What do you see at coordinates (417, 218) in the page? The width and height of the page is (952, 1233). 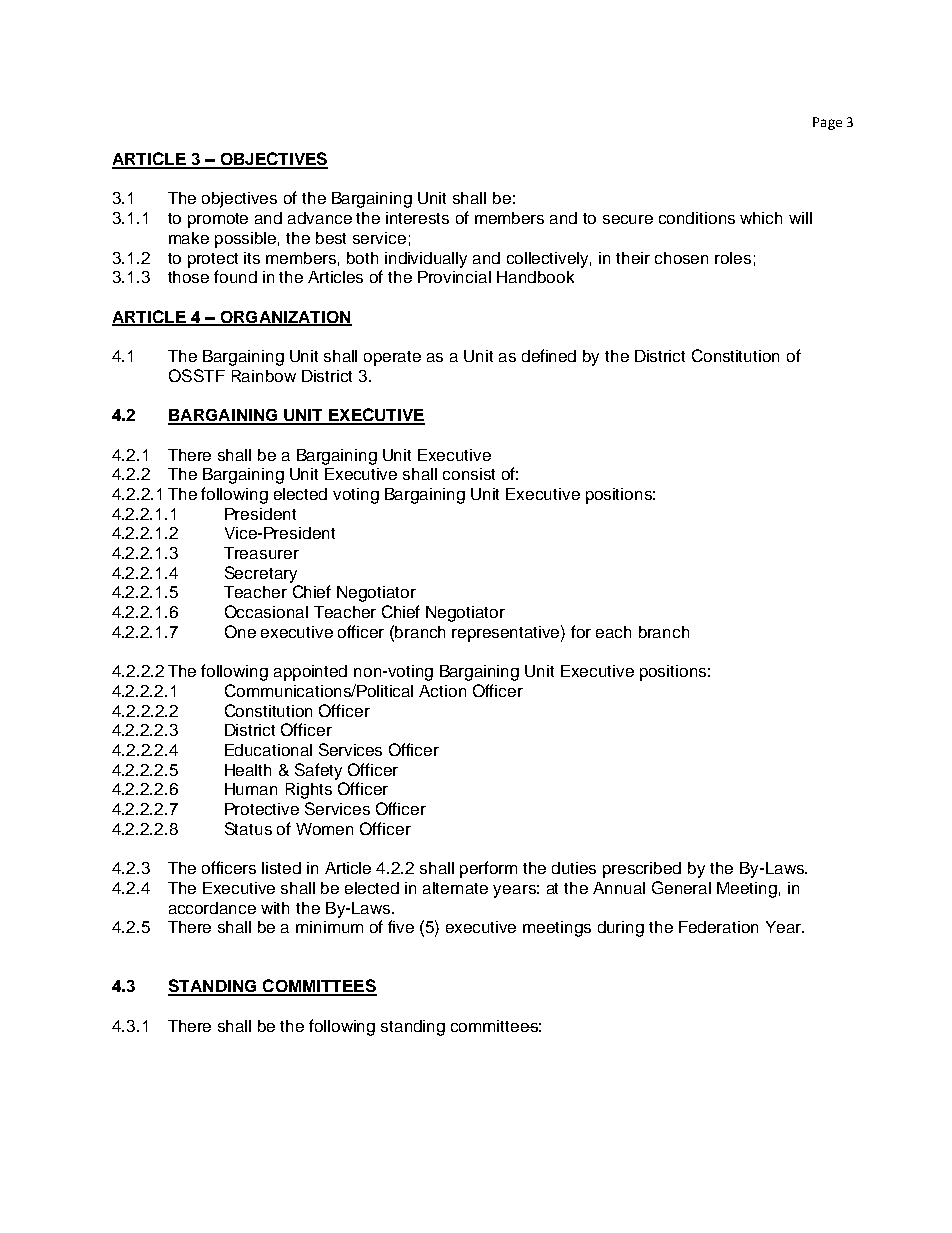 I see `interests` at bounding box center [417, 218].
